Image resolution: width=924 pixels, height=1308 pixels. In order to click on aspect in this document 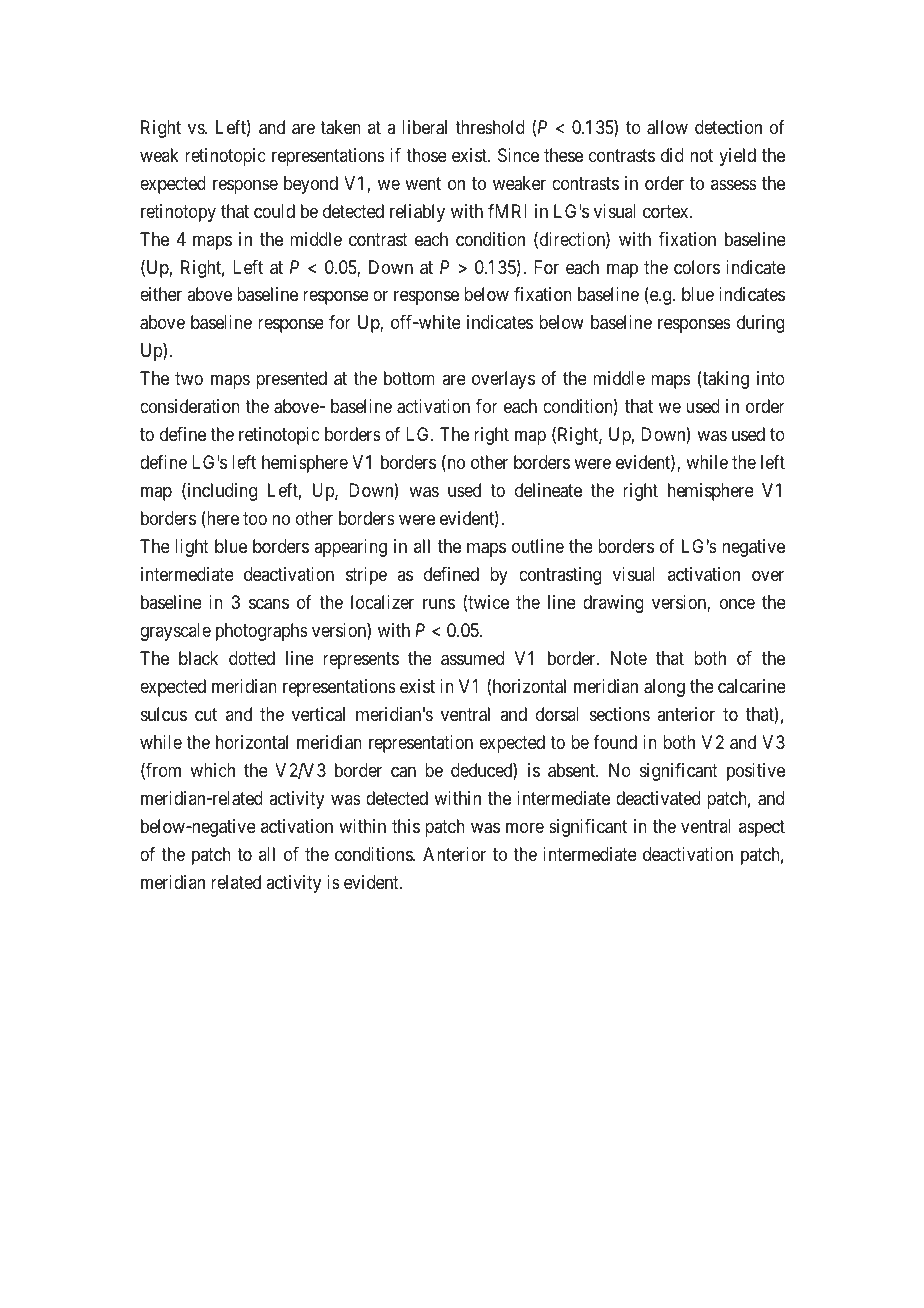, I will do `click(762, 828)`.
